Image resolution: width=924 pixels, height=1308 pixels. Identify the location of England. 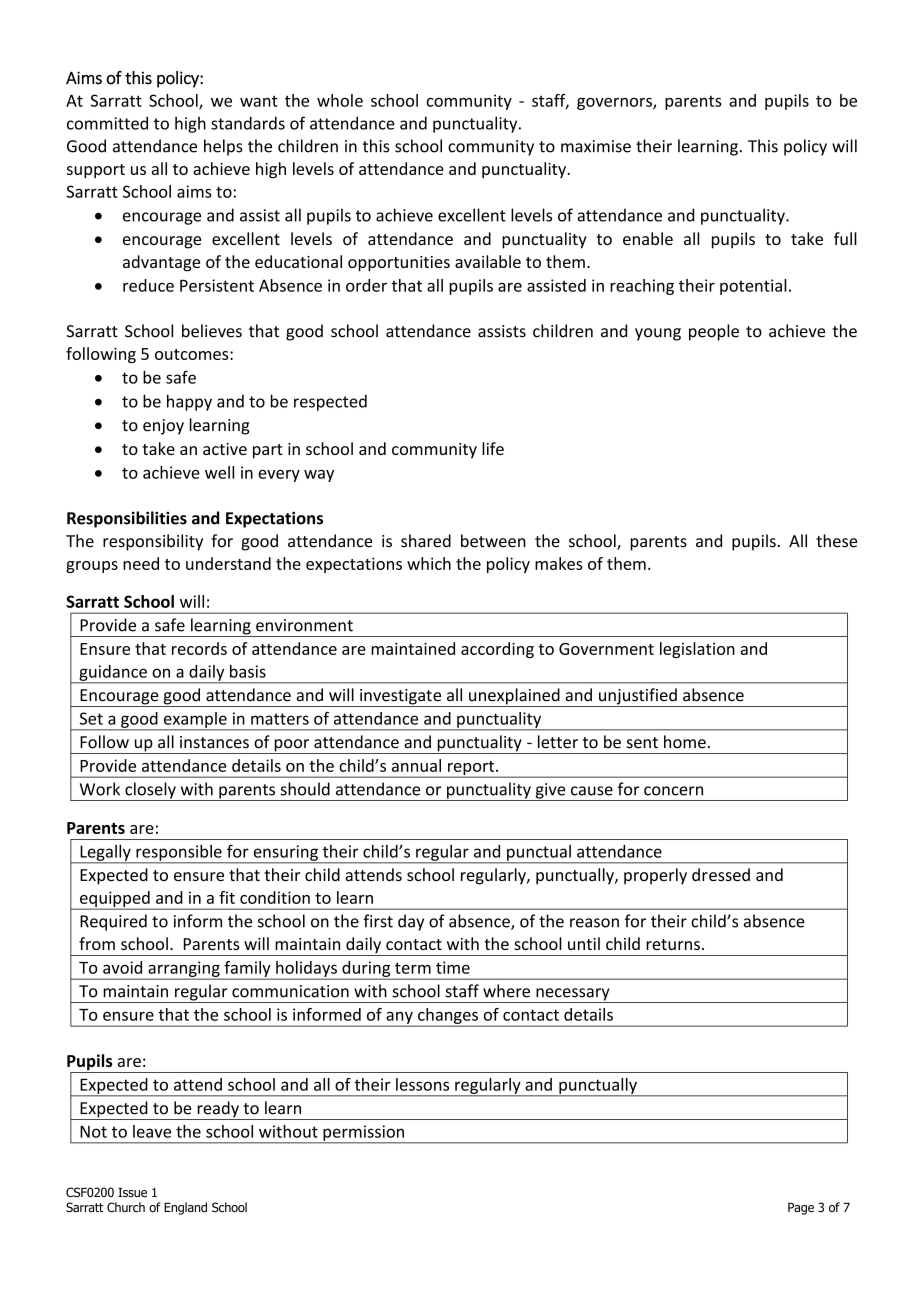
(185, 1208).
